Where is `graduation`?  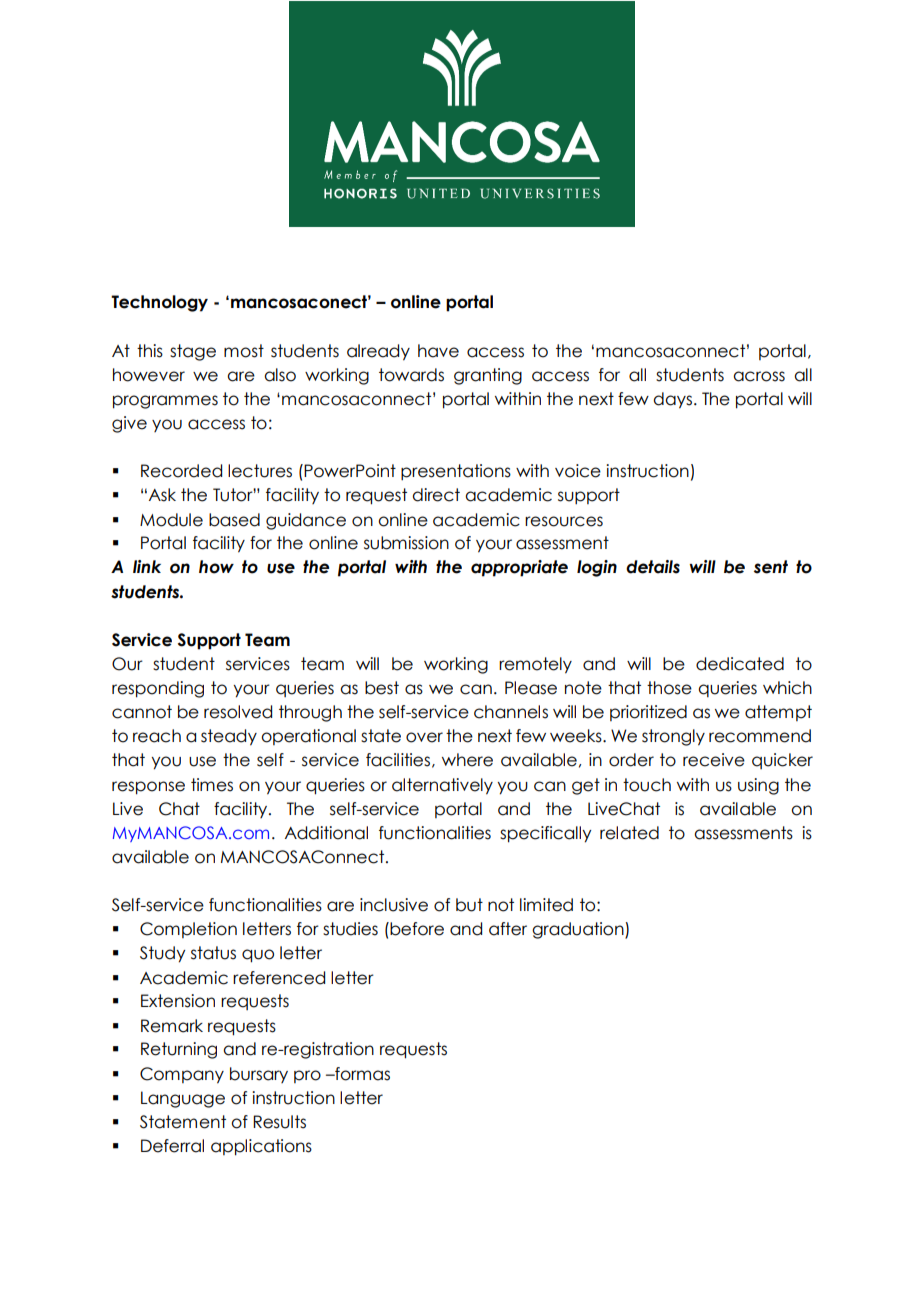 graduation is located at coordinates (579, 930).
